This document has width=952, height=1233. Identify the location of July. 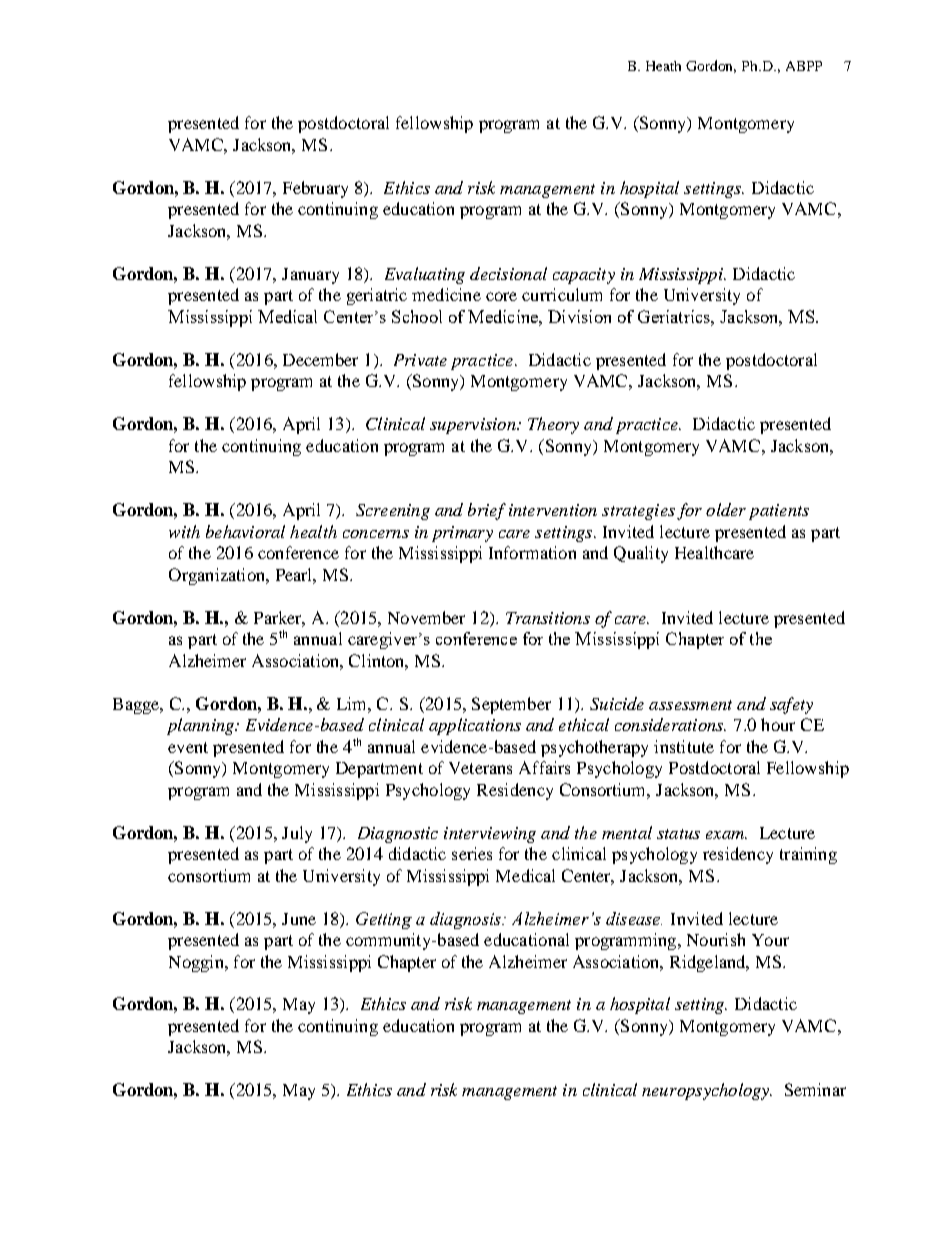
(297, 834).
